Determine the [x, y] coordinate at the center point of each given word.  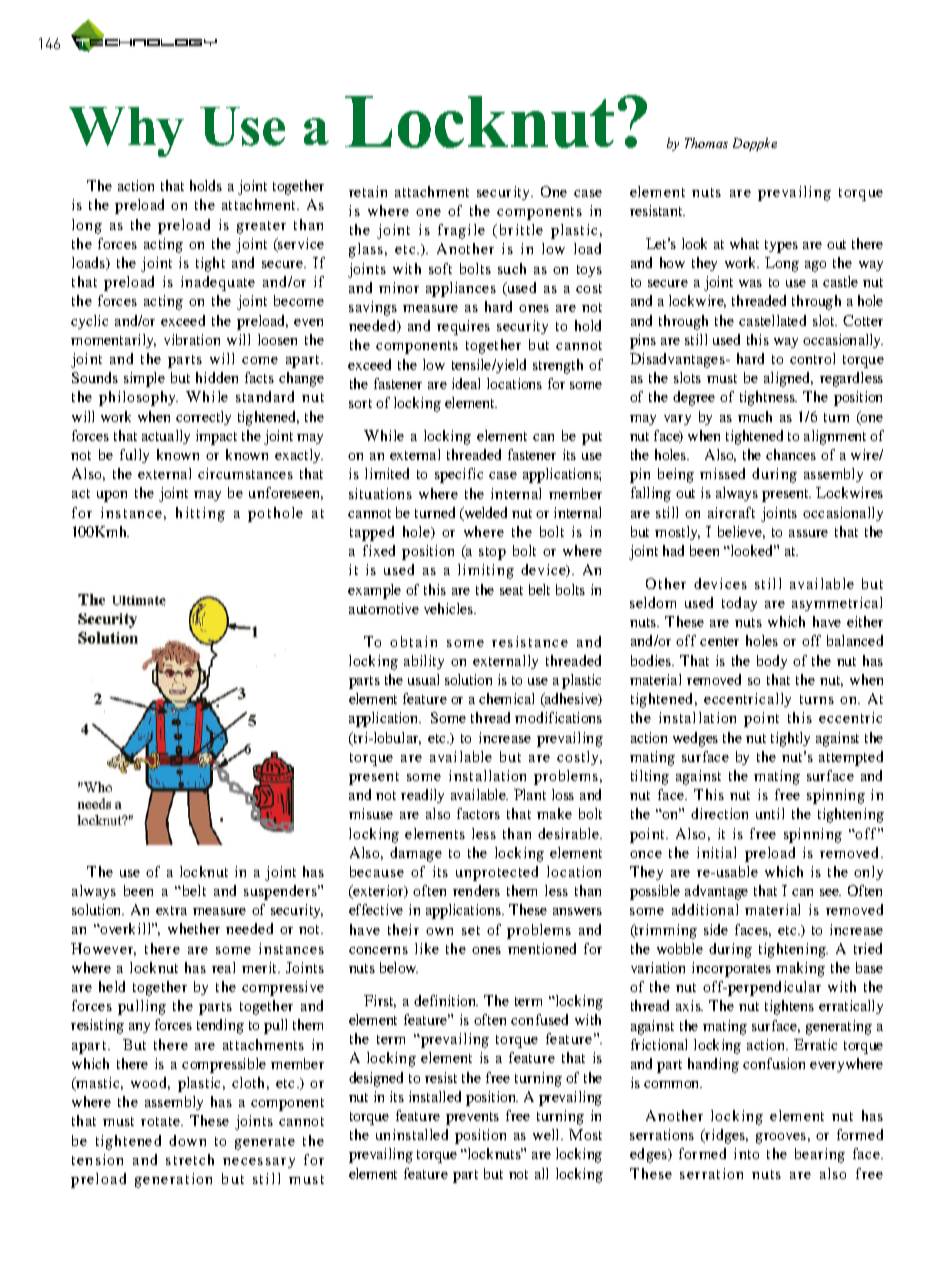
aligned [788, 379]
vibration [192, 339]
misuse [371, 813]
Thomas [706, 143]
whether [194, 928]
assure [808, 533]
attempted [851, 758]
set [471, 930]
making [800, 969]
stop [492, 553]
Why [126, 132]
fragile [461, 231]
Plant [530, 794]
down [187, 1140]
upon [112, 496]
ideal [466, 383]
